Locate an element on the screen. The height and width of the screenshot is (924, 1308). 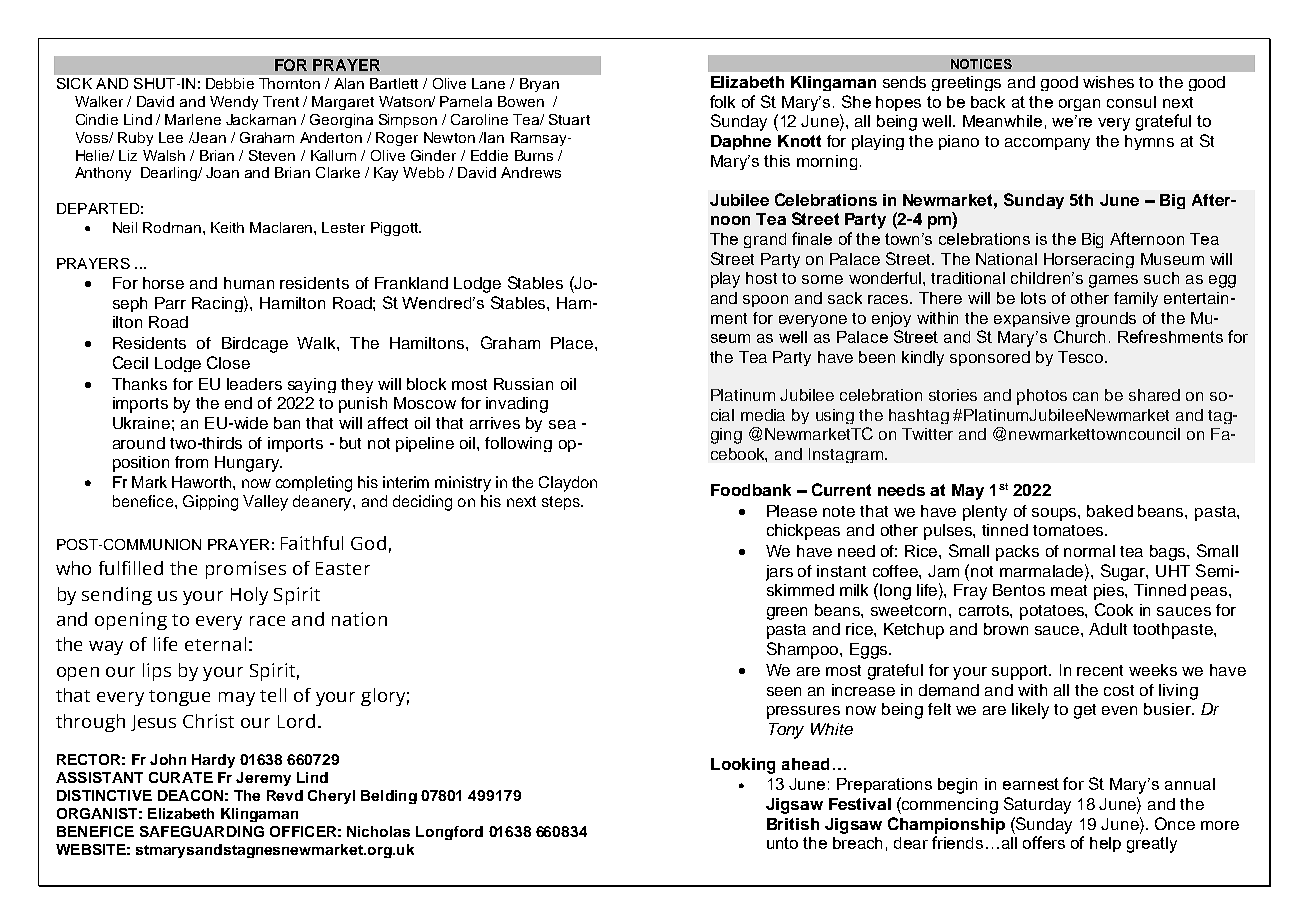
Birdcage is located at coordinates (255, 345).
